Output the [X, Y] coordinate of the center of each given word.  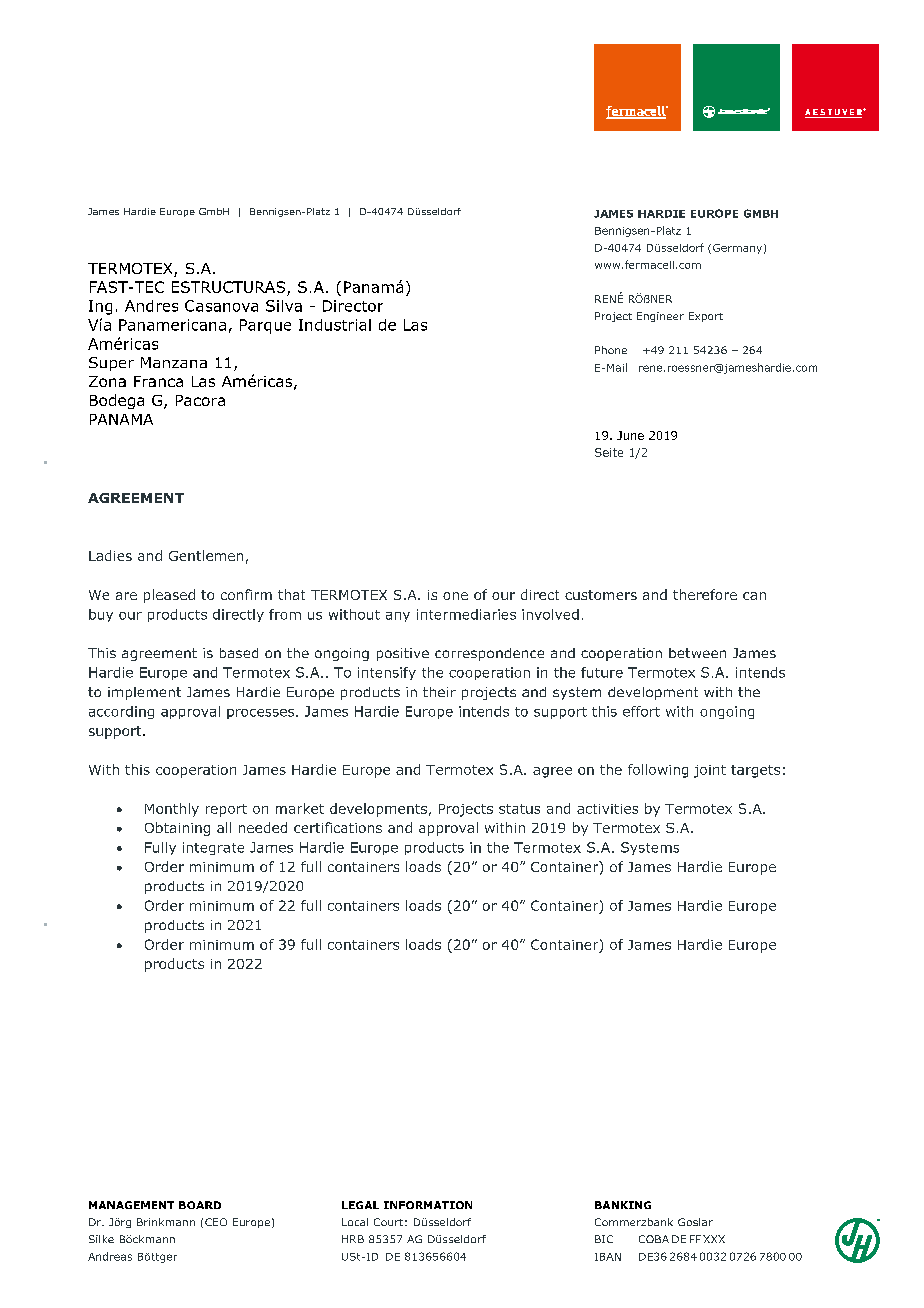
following [658, 771]
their [439, 692]
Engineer [660, 317]
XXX [714, 1239]
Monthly [172, 810]
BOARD [200, 1205]
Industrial [335, 325]
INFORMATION [428, 1205]
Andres [151, 306]
